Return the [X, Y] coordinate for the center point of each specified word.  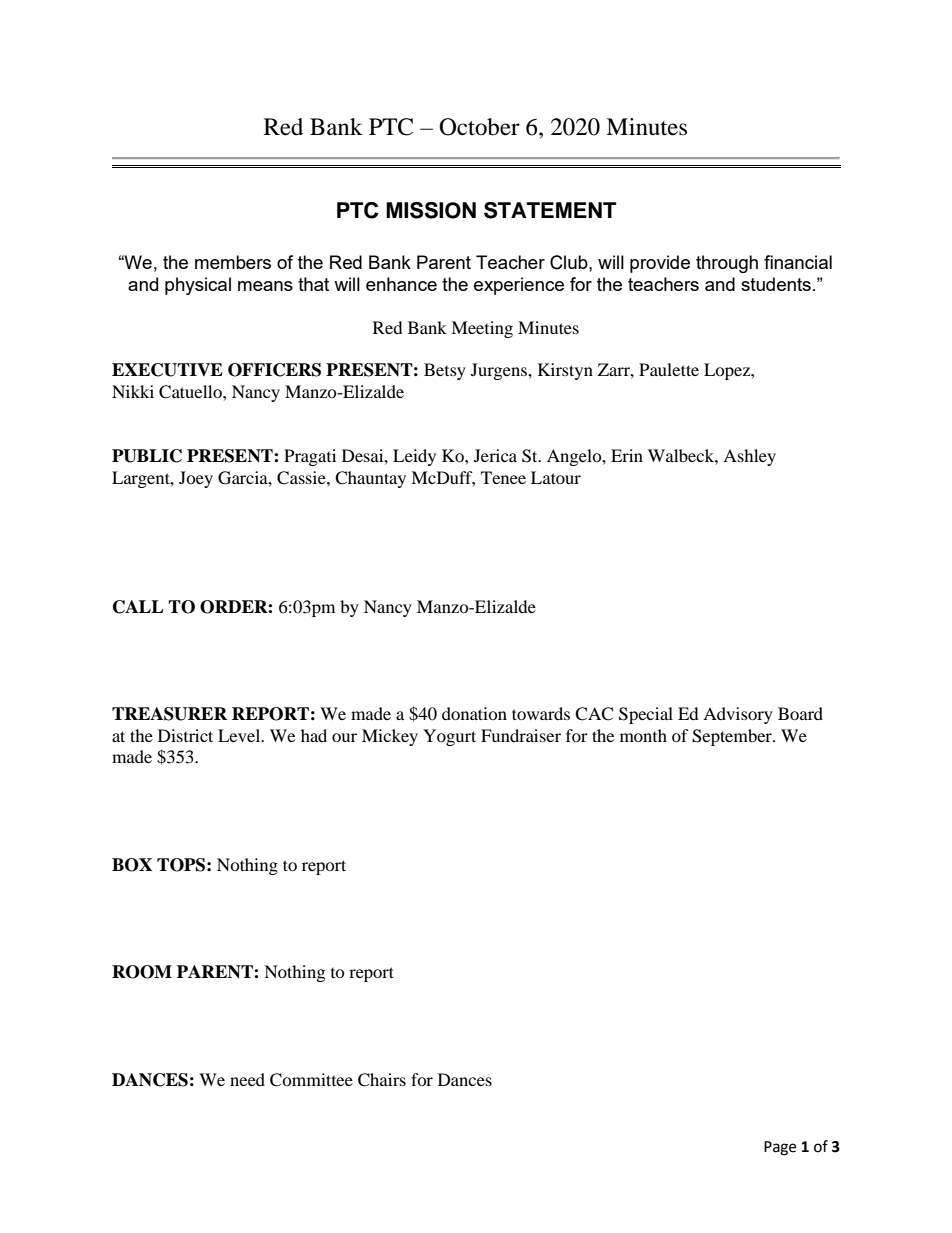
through [727, 264]
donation [474, 713]
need [247, 1079]
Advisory [738, 715]
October [479, 127]
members [233, 262]
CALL [138, 607]
